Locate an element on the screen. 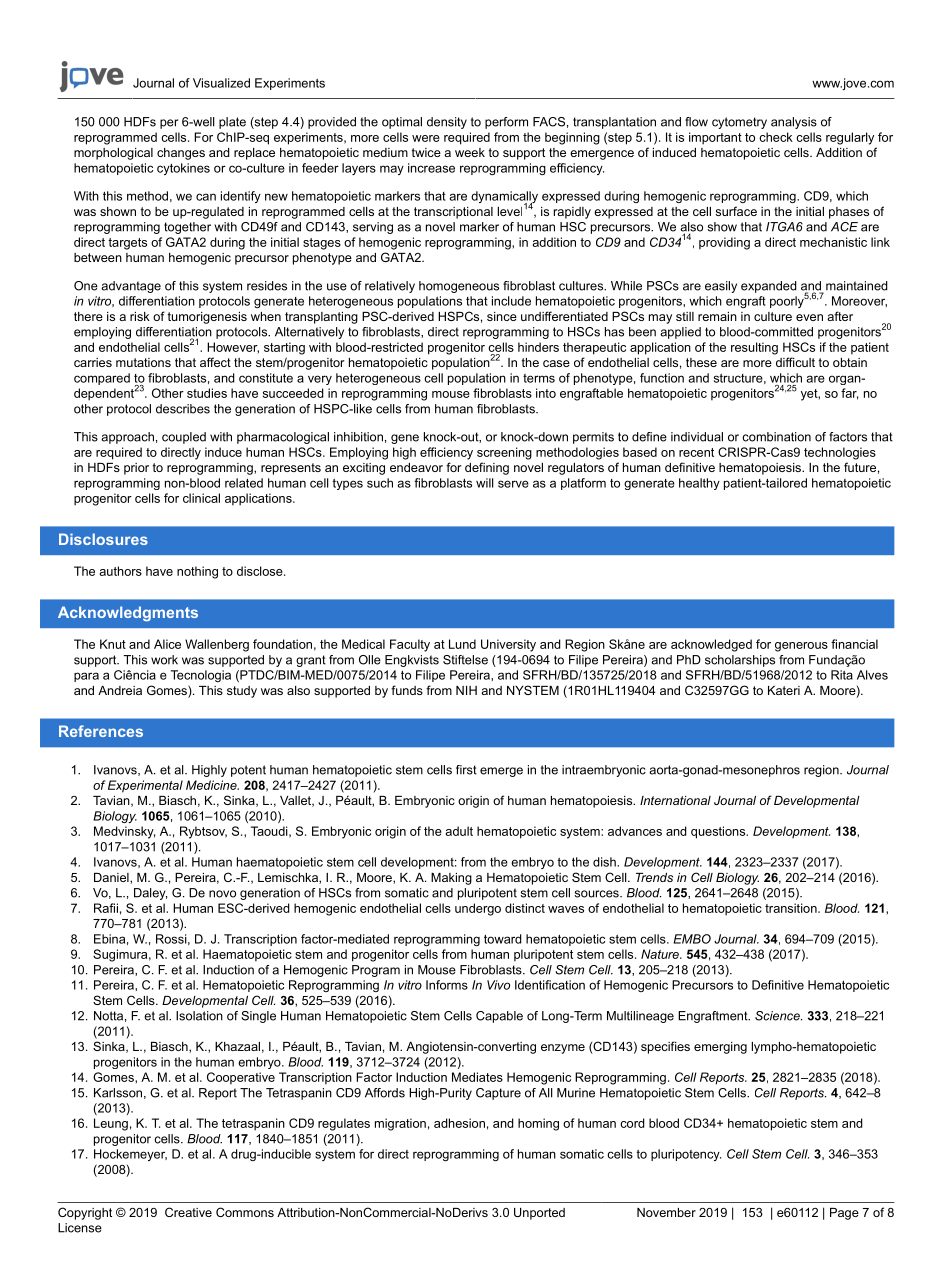 The height and width of the screenshot is (1268, 952). Lund is located at coordinates (462, 644).
